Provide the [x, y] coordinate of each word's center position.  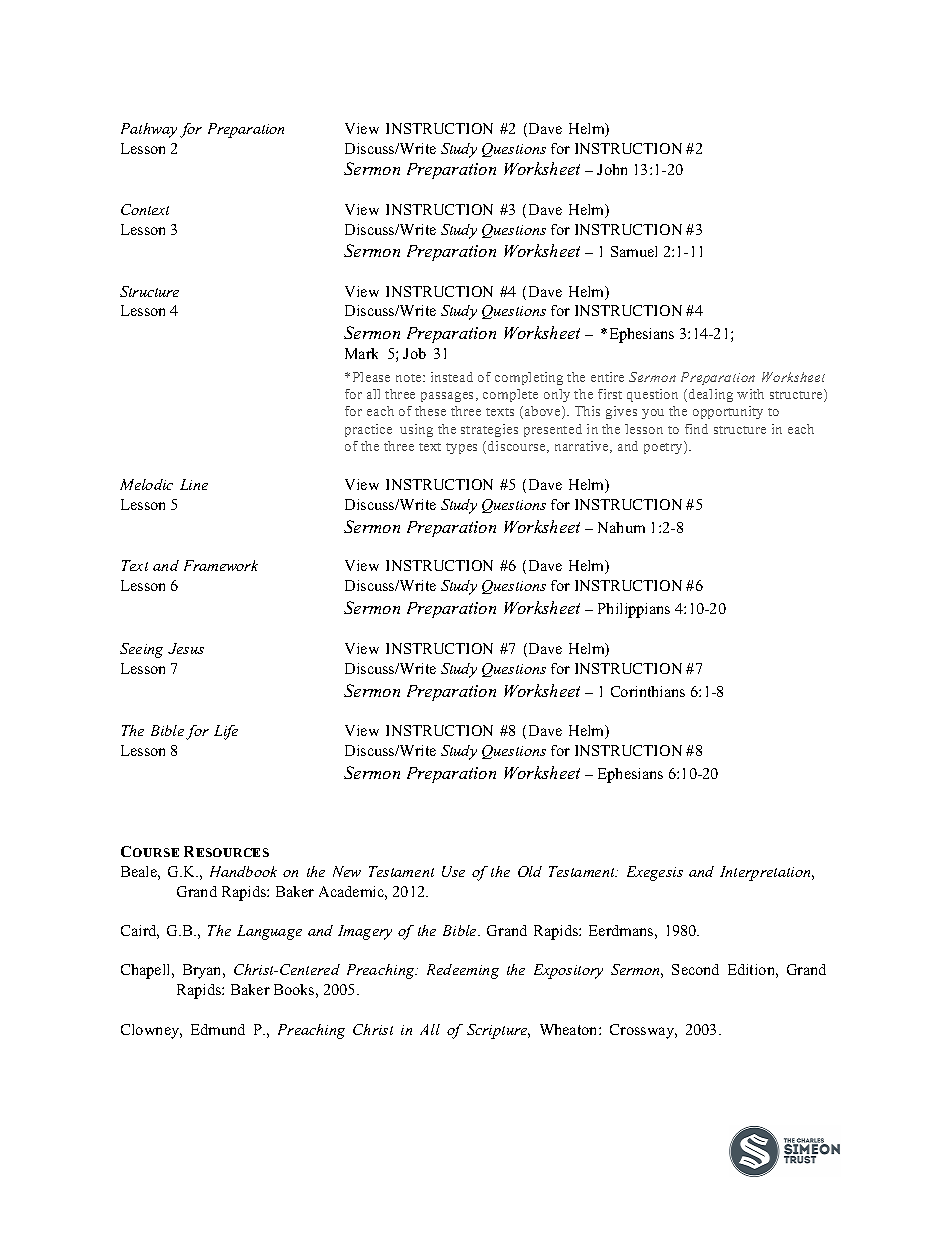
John [612, 169]
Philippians [634, 610]
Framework [221, 565]
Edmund [218, 1029]
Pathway [149, 130]
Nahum [621, 527]
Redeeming [463, 971]
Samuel [634, 251]
